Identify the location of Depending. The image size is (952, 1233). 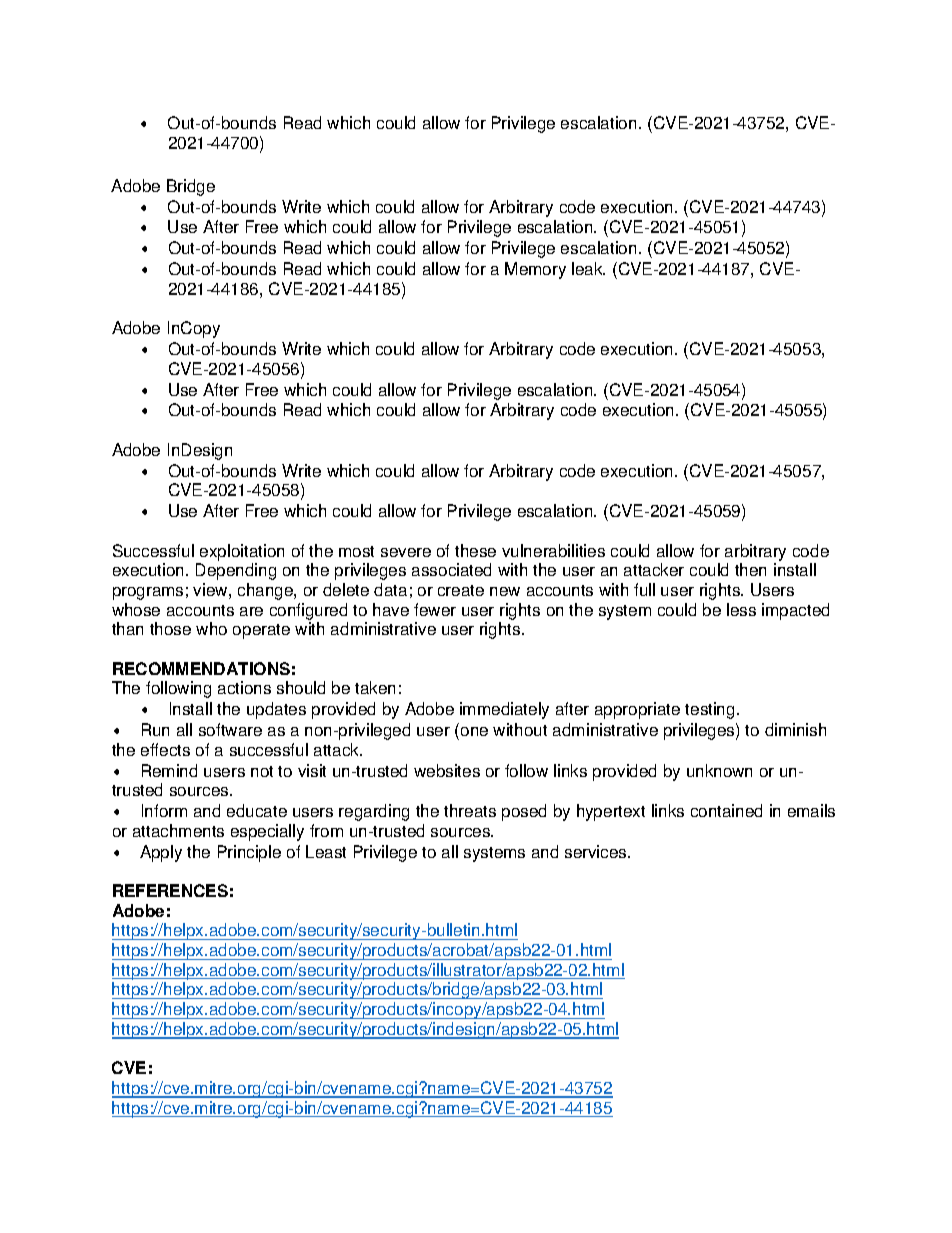
(236, 571).
